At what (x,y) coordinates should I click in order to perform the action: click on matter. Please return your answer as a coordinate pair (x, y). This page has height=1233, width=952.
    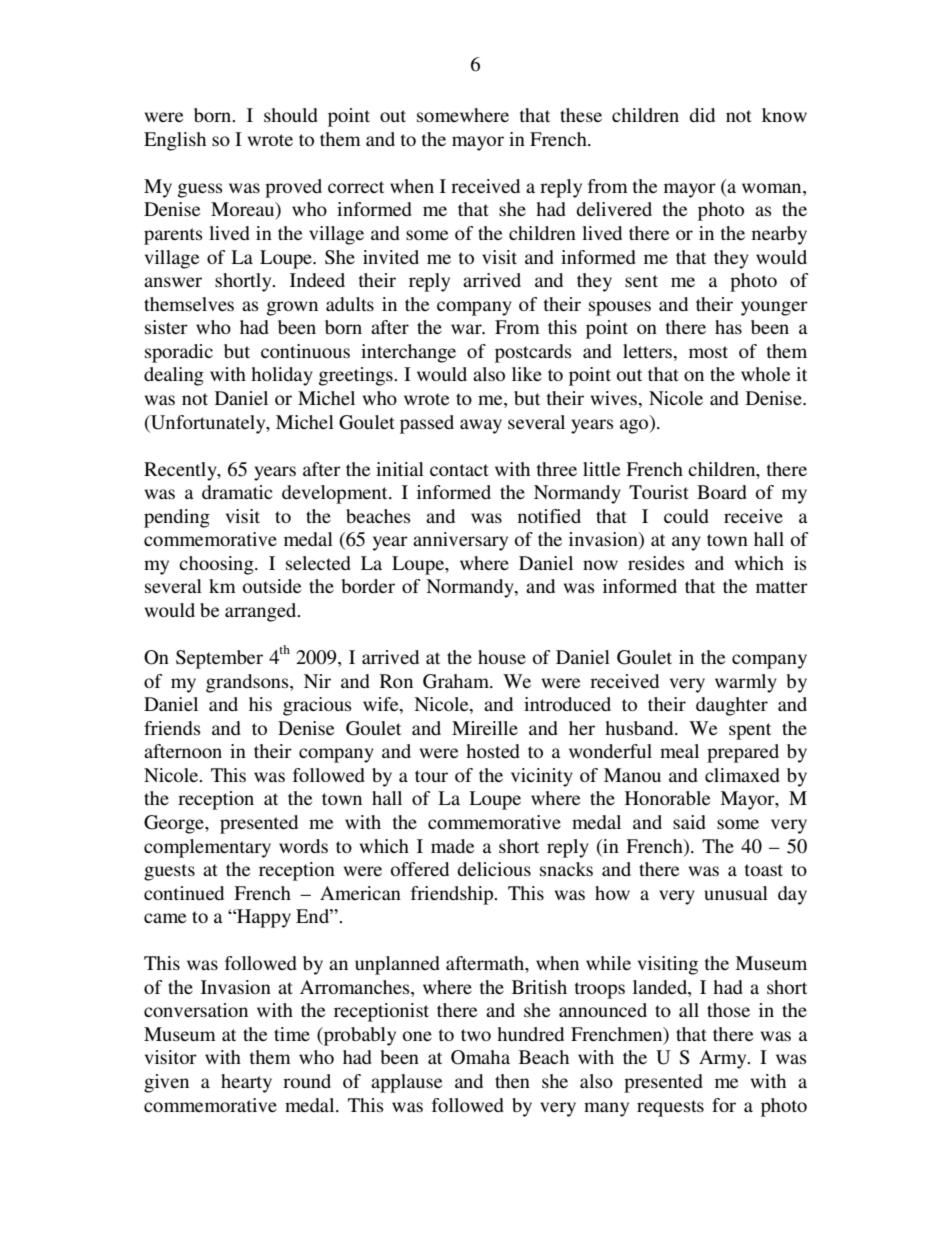
    Looking at the image, I should click on (782, 587).
